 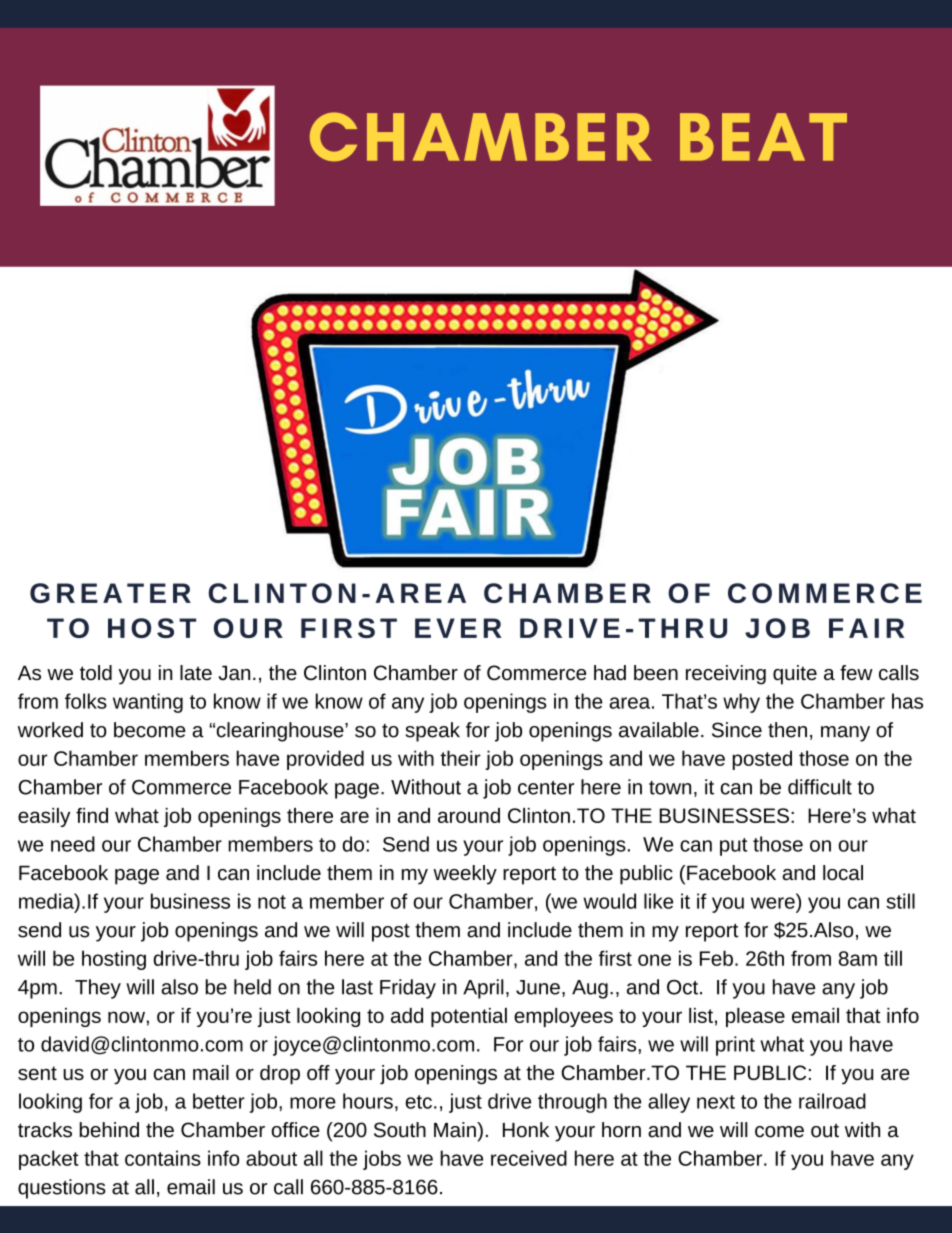 I want to click on contains, so click(x=163, y=1158).
